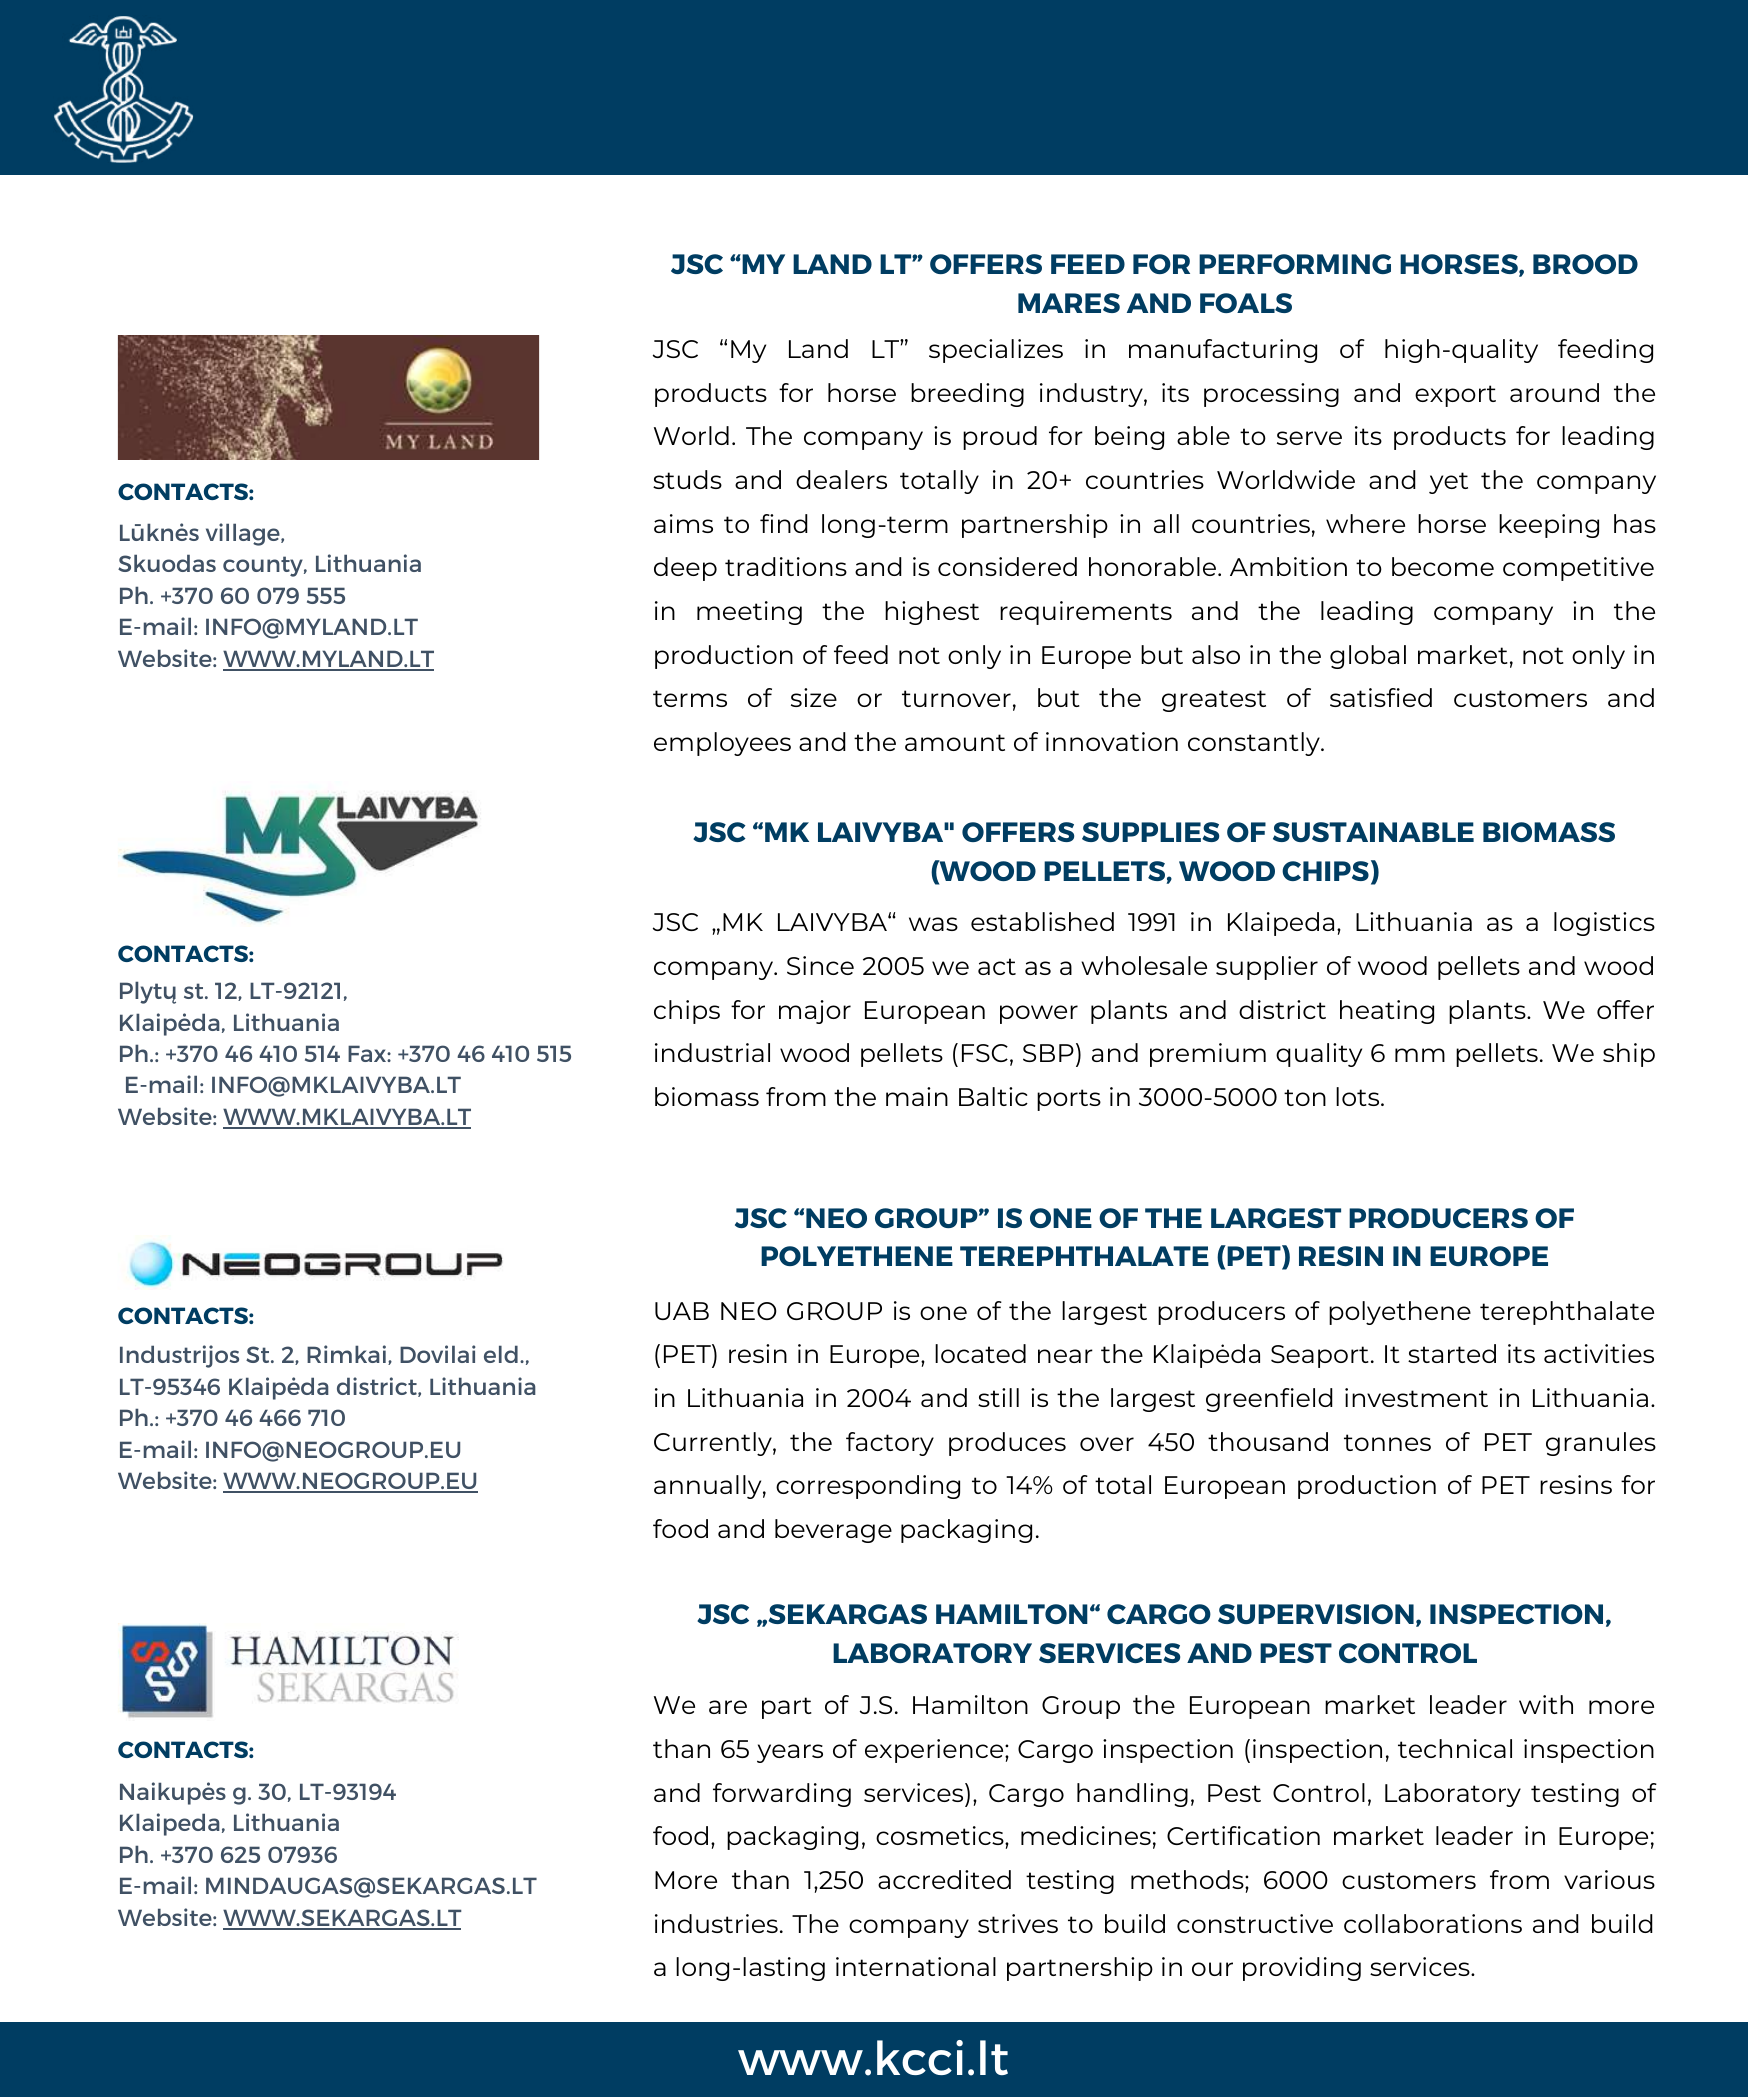 The image size is (1748, 2097). What do you see at coordinates (712, 1052) in the screenshot?
I see `industrial` at bounding box center [712, 1052].
